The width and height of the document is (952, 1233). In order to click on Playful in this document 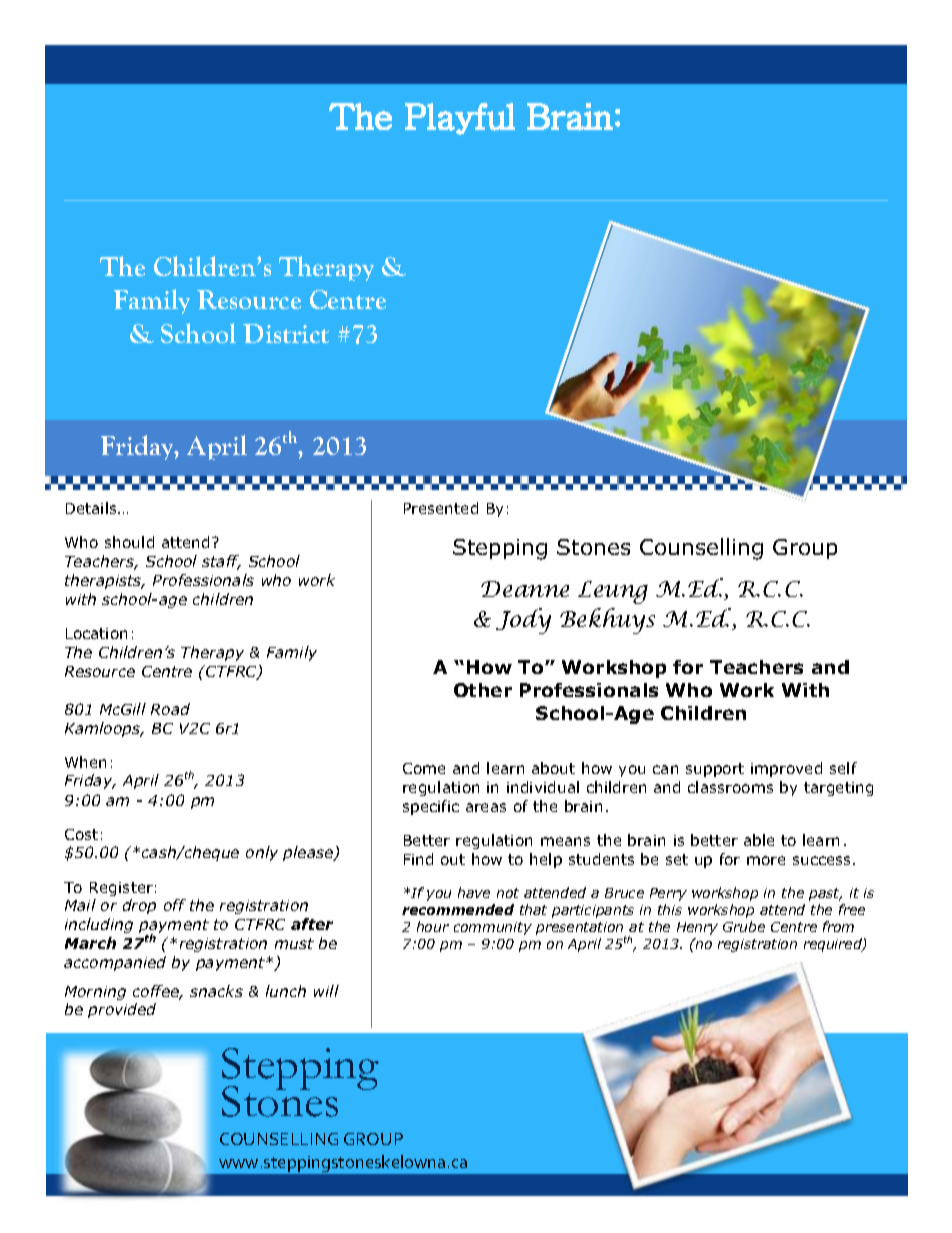, I will do `click(460, 119)`.
